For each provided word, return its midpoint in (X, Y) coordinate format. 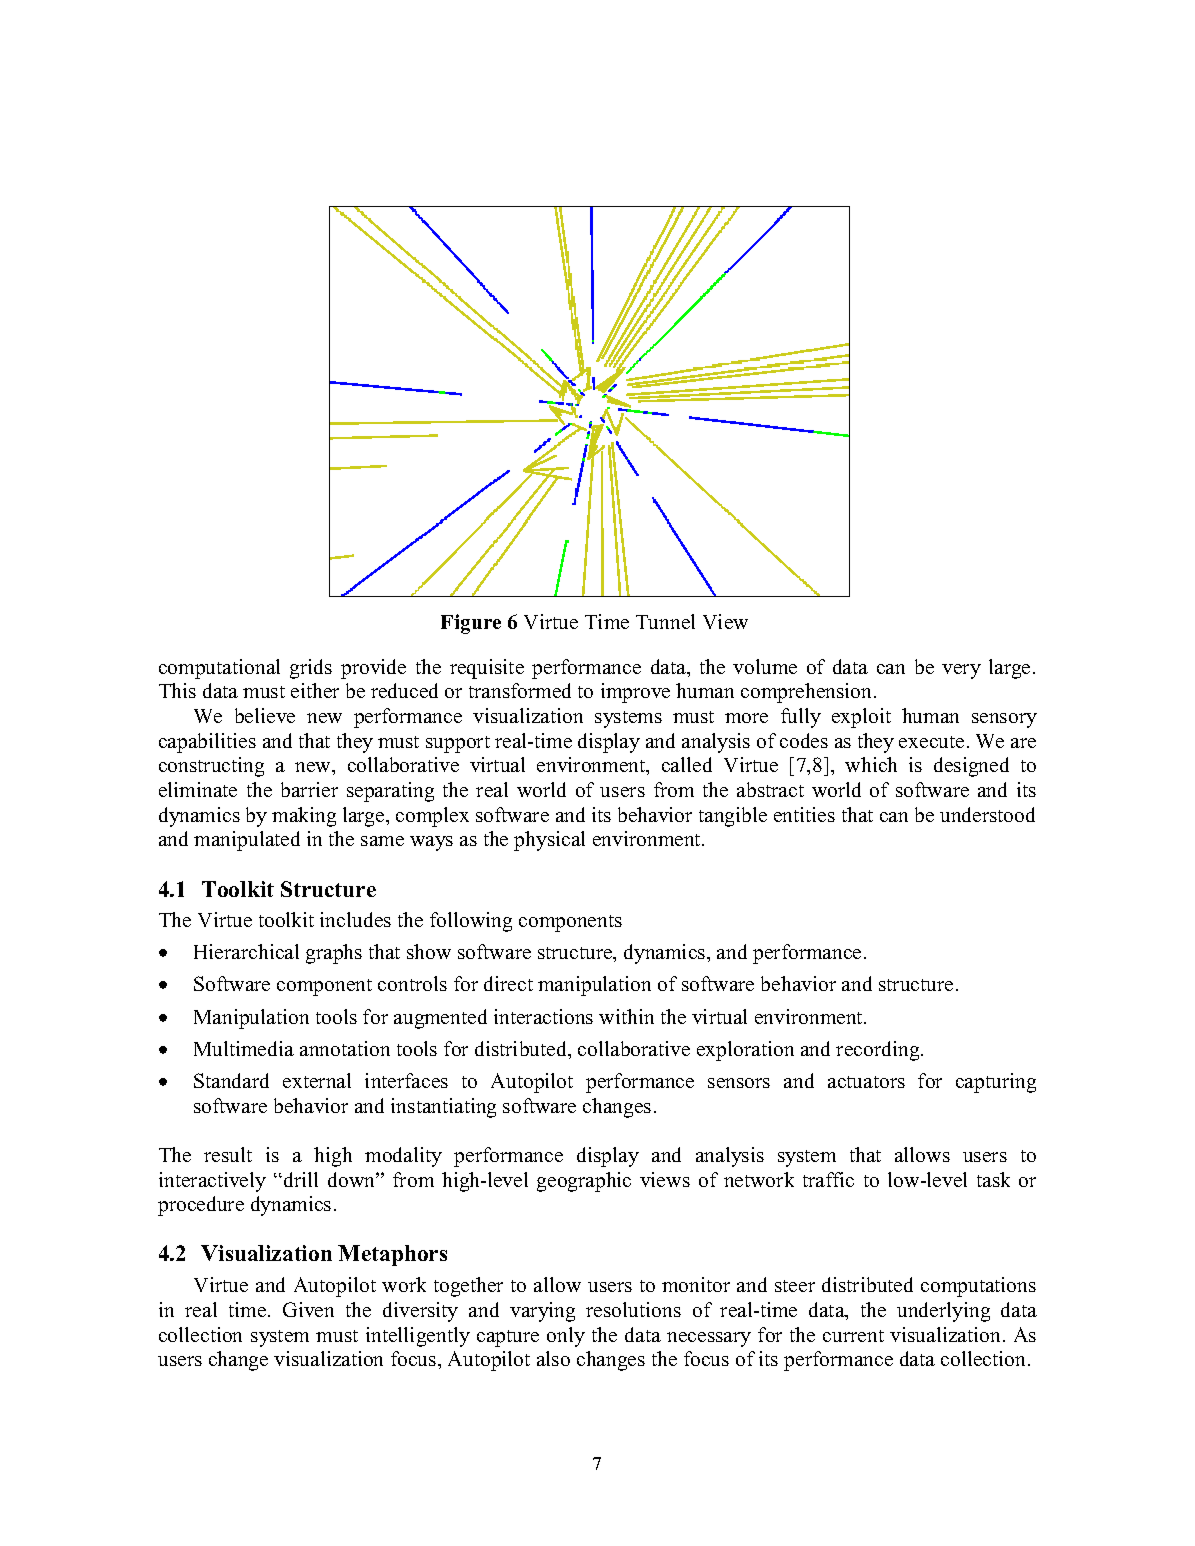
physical (549, 841)
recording (879, 1051)
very (961, 671)
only (566, 1337)
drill (301, 1179)
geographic (584, 1182)
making (304, 817)
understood (987, 814)
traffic (828, 1179)
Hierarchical (246, 951)
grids (311, 669)
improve (635, 693)
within (626, 1016)
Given (308, 1309)
